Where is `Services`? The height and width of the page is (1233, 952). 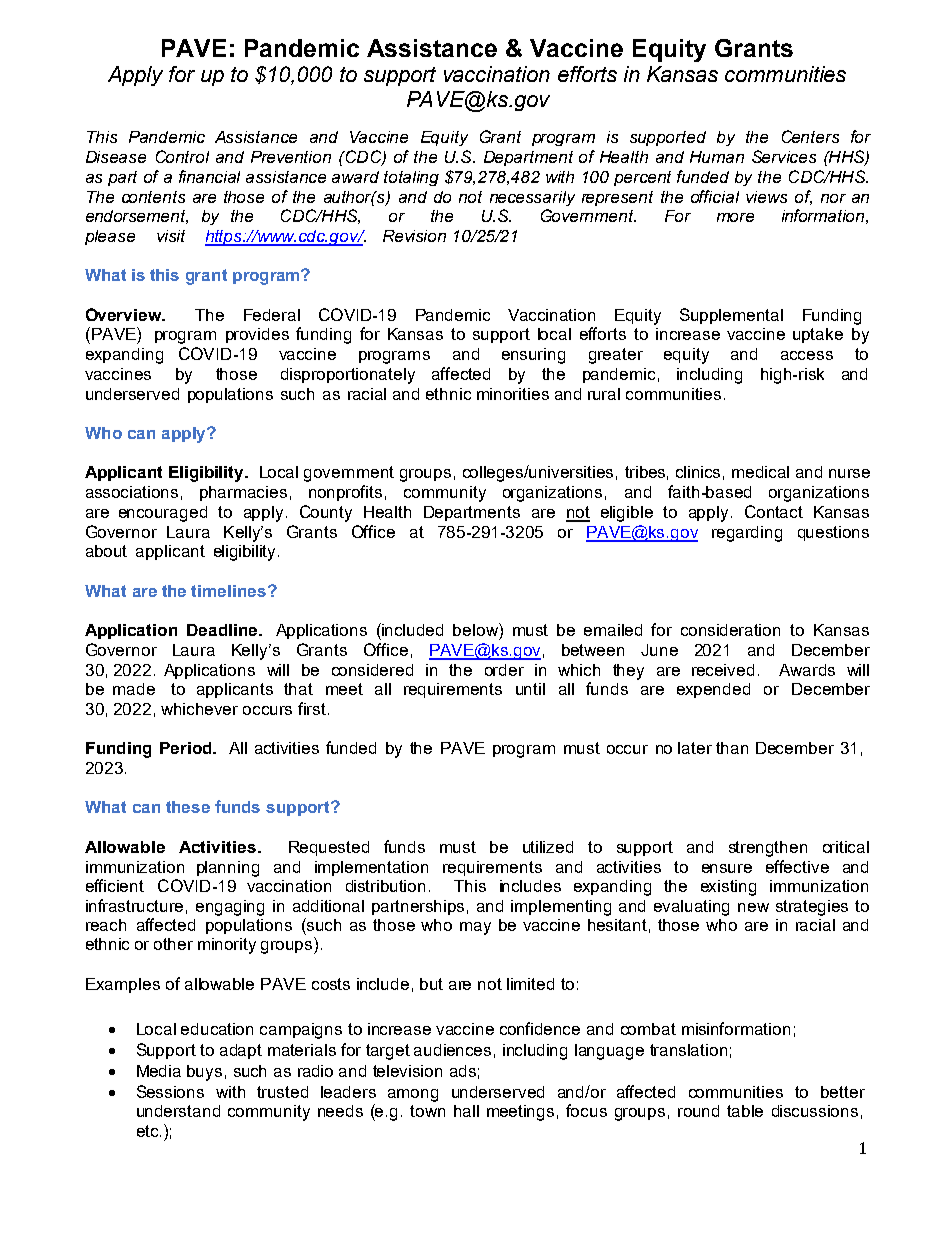
Services is located at coordinates (784, 156).
